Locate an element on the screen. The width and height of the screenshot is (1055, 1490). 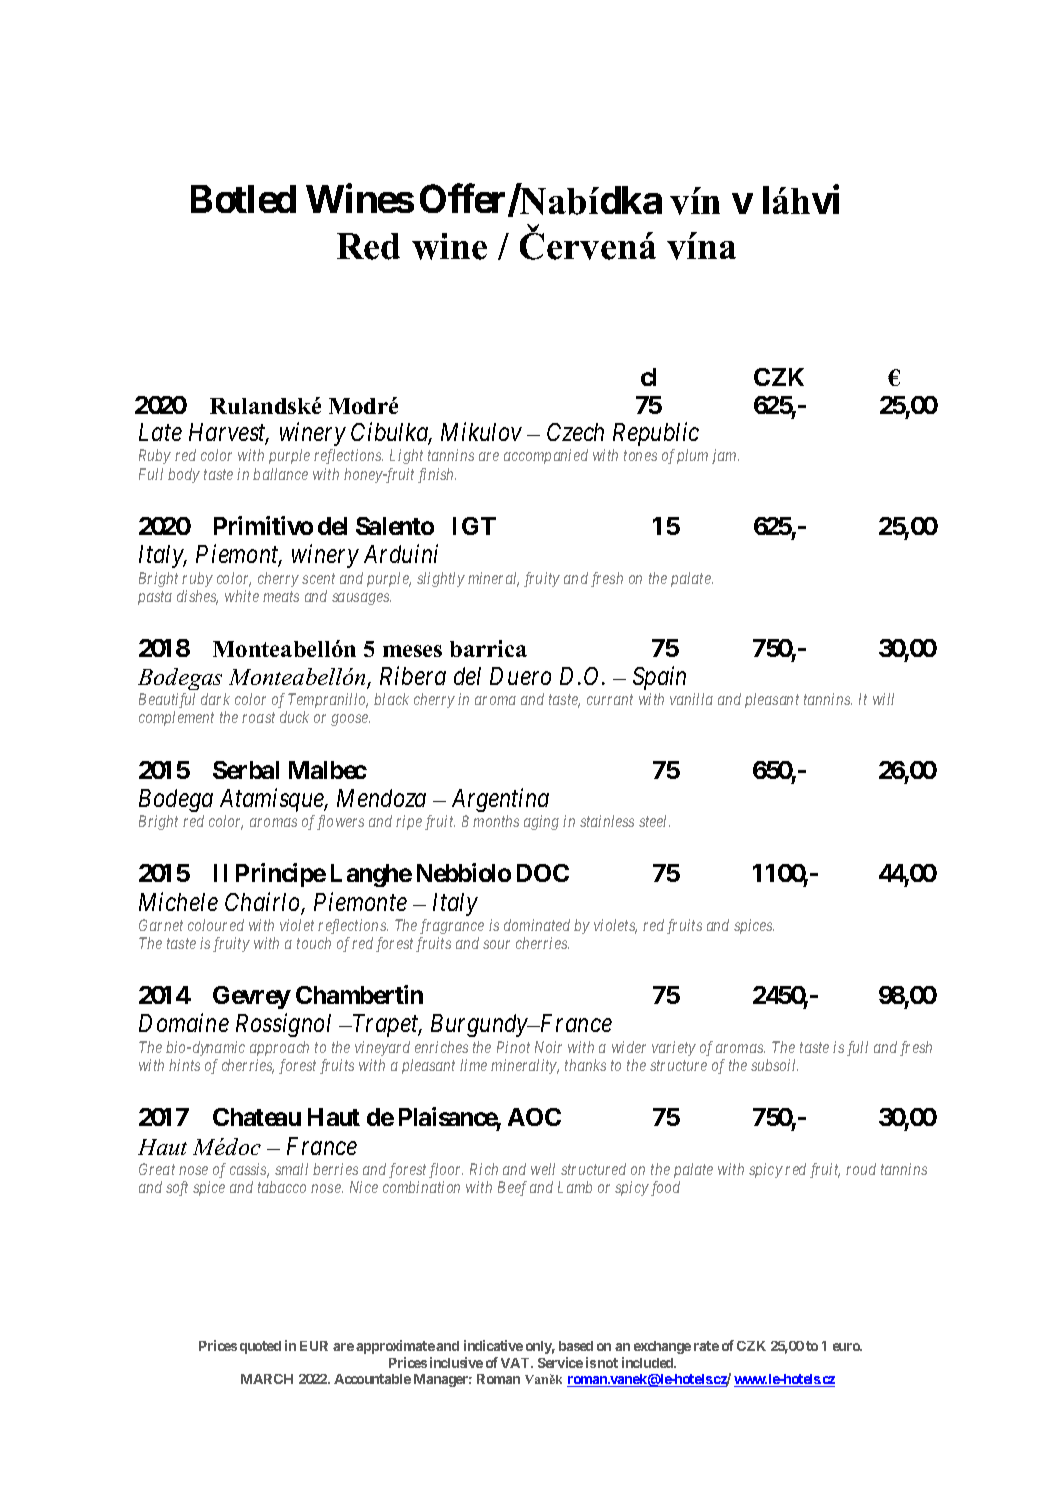
will is located at coordinates (883, 699).
